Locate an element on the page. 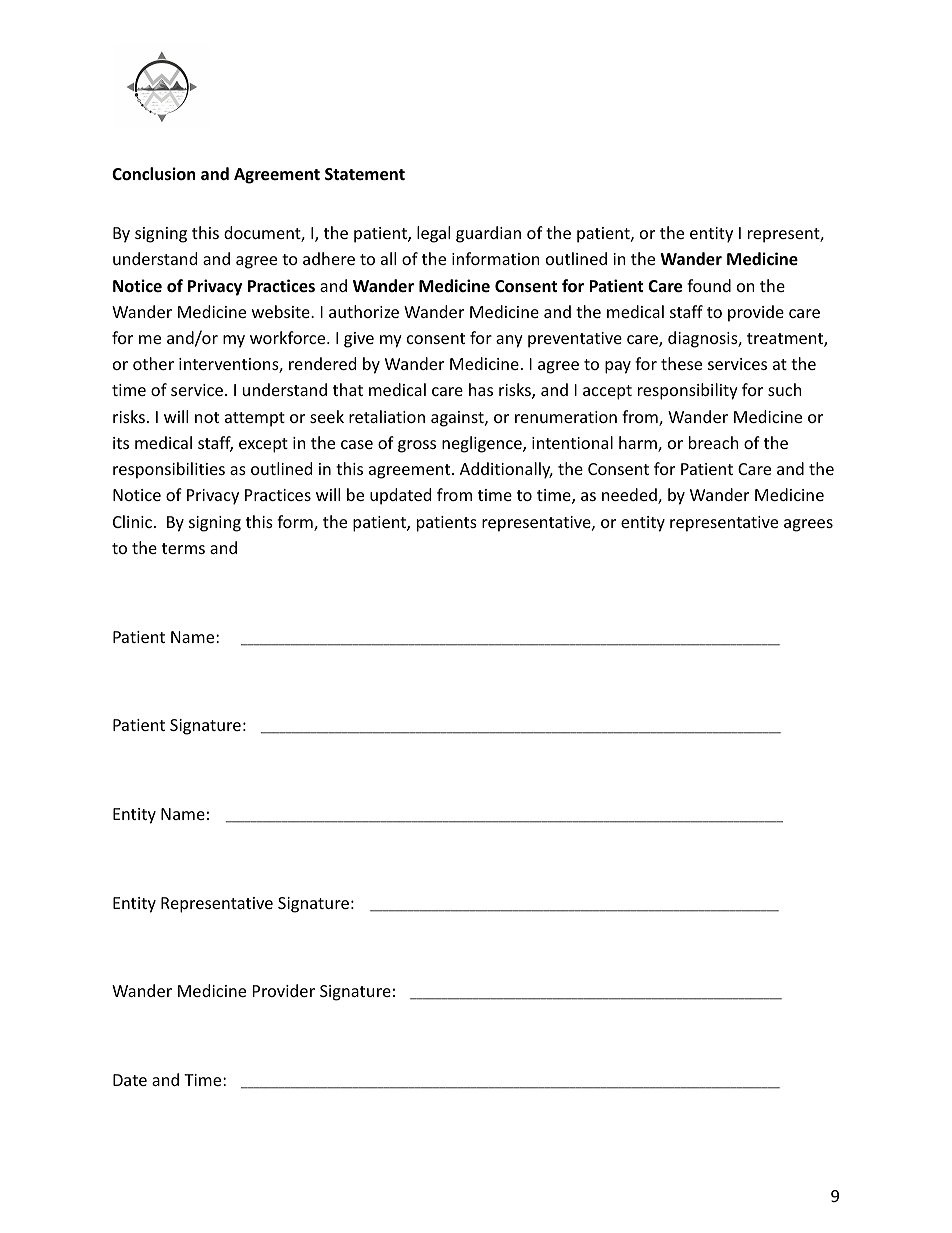 Image resolution: width=952 pixels, height=1233 pixels. these is located at coordinates (681, 363).
